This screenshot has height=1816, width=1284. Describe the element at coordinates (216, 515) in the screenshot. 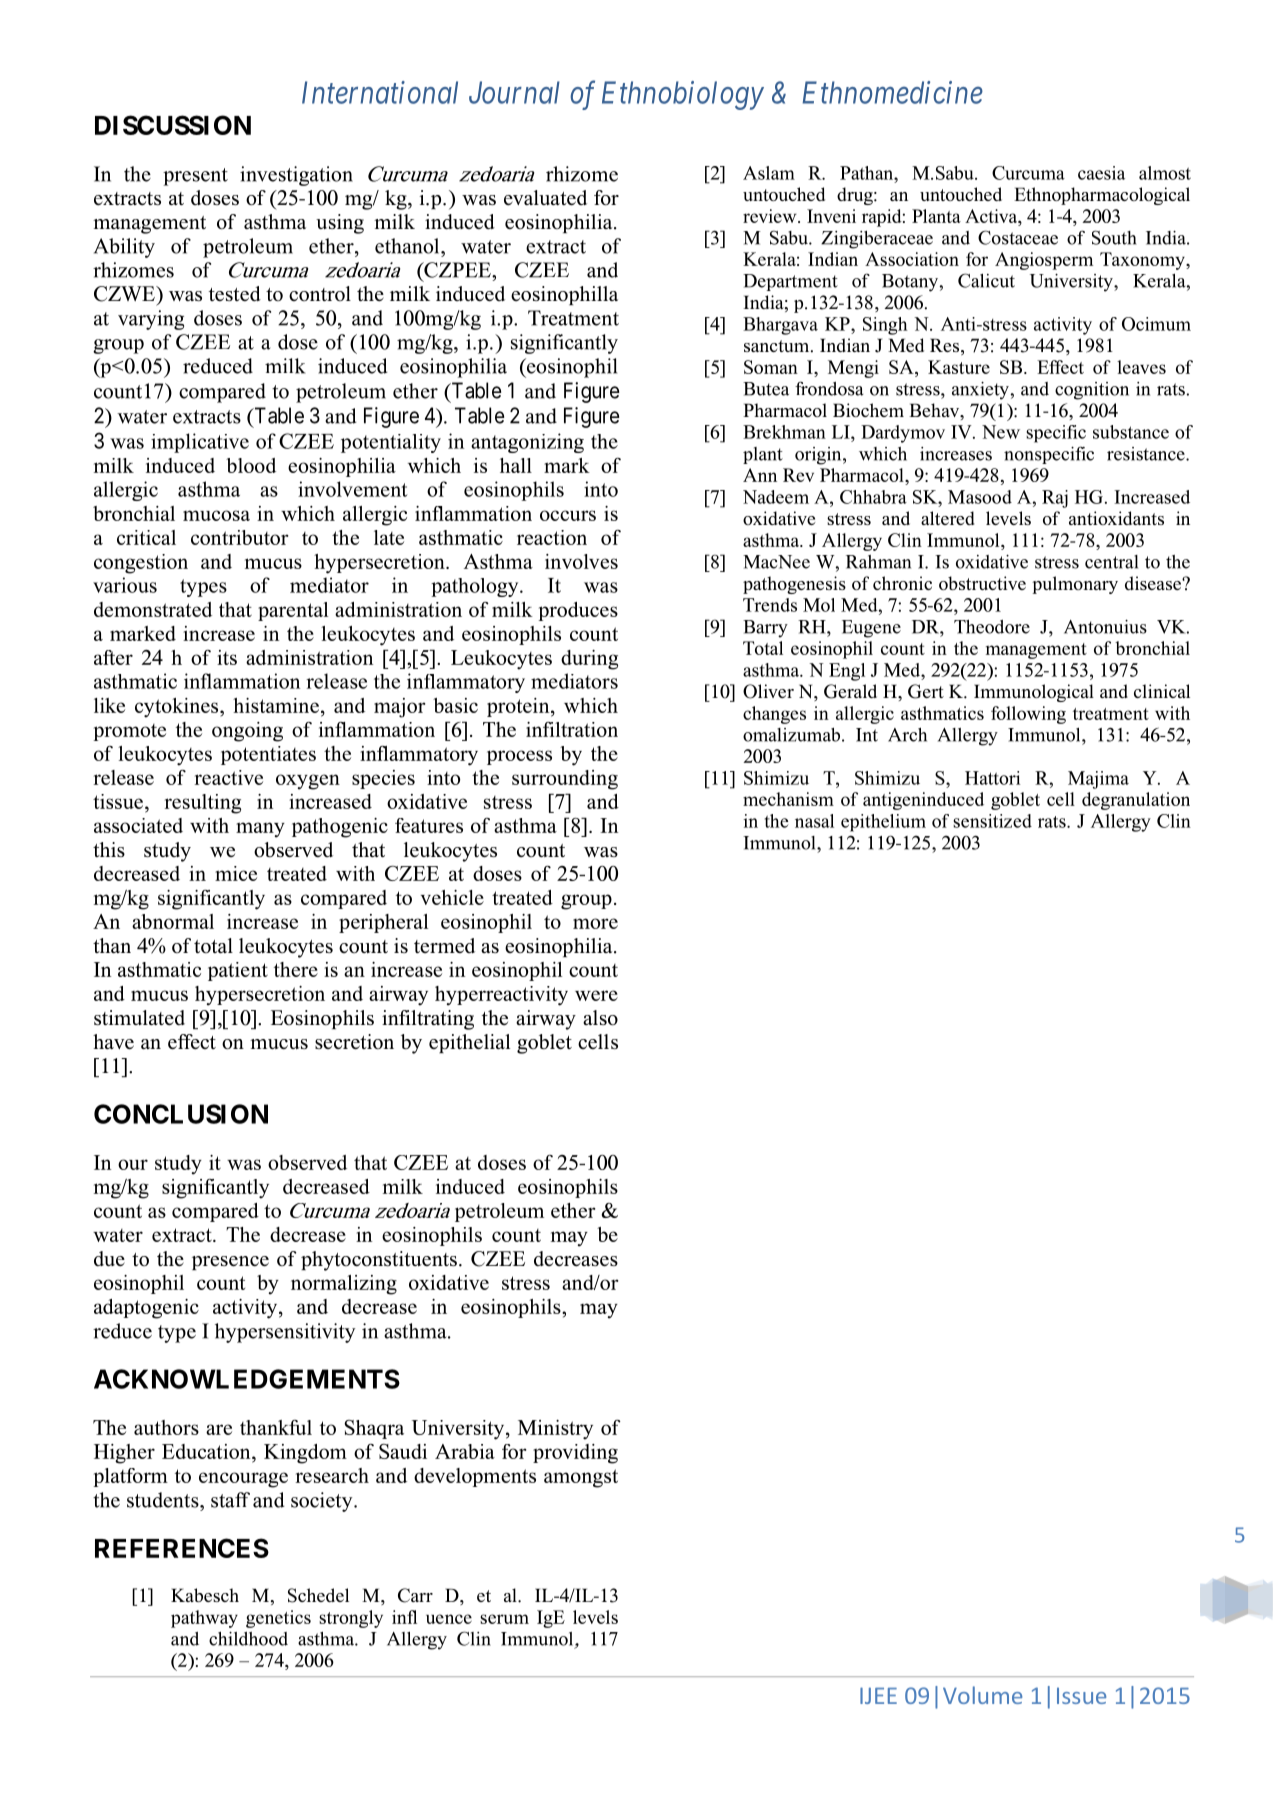

I see `mucosa` at that location.
